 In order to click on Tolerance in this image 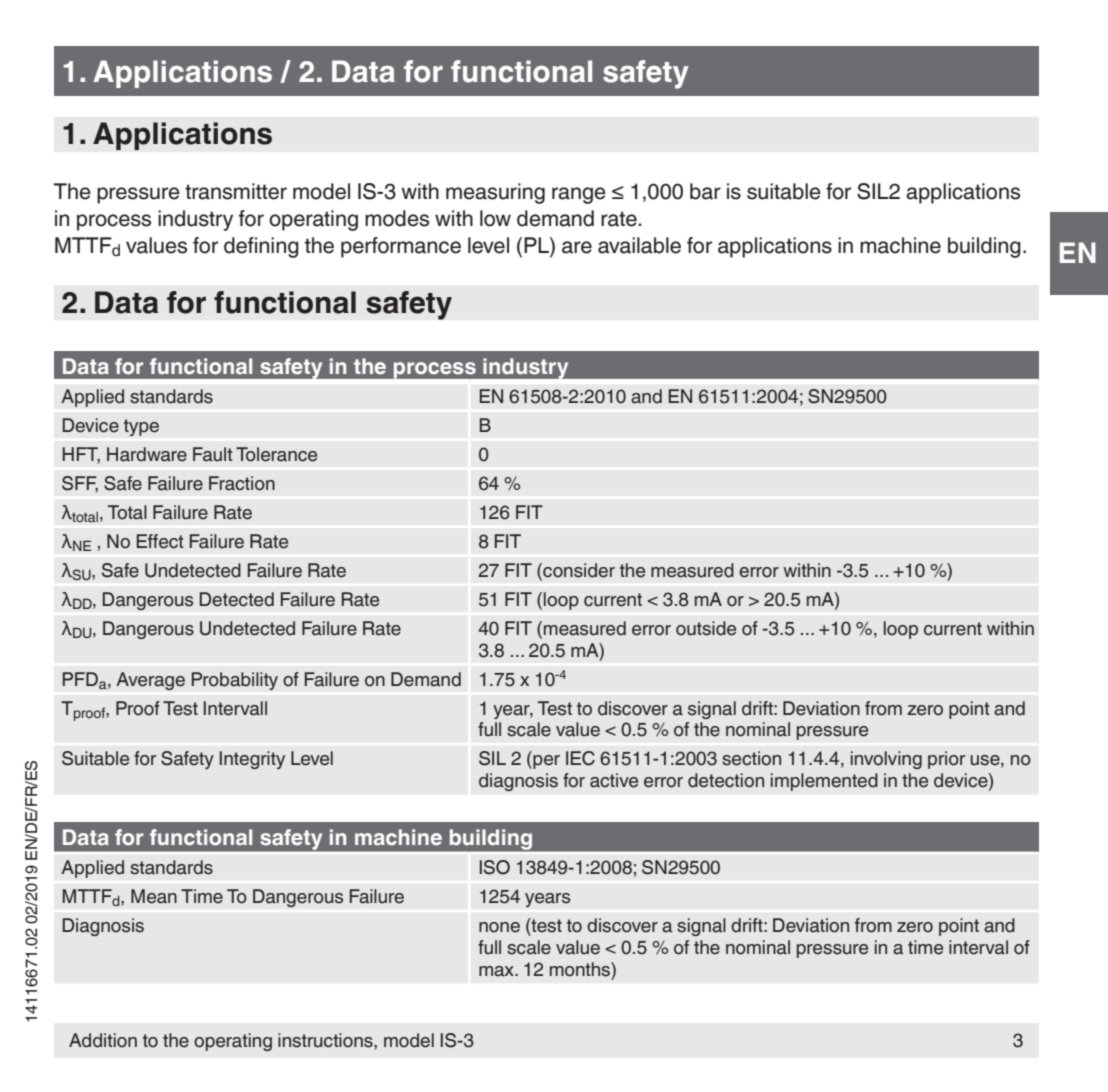, I will do `click(276, 454)`.
